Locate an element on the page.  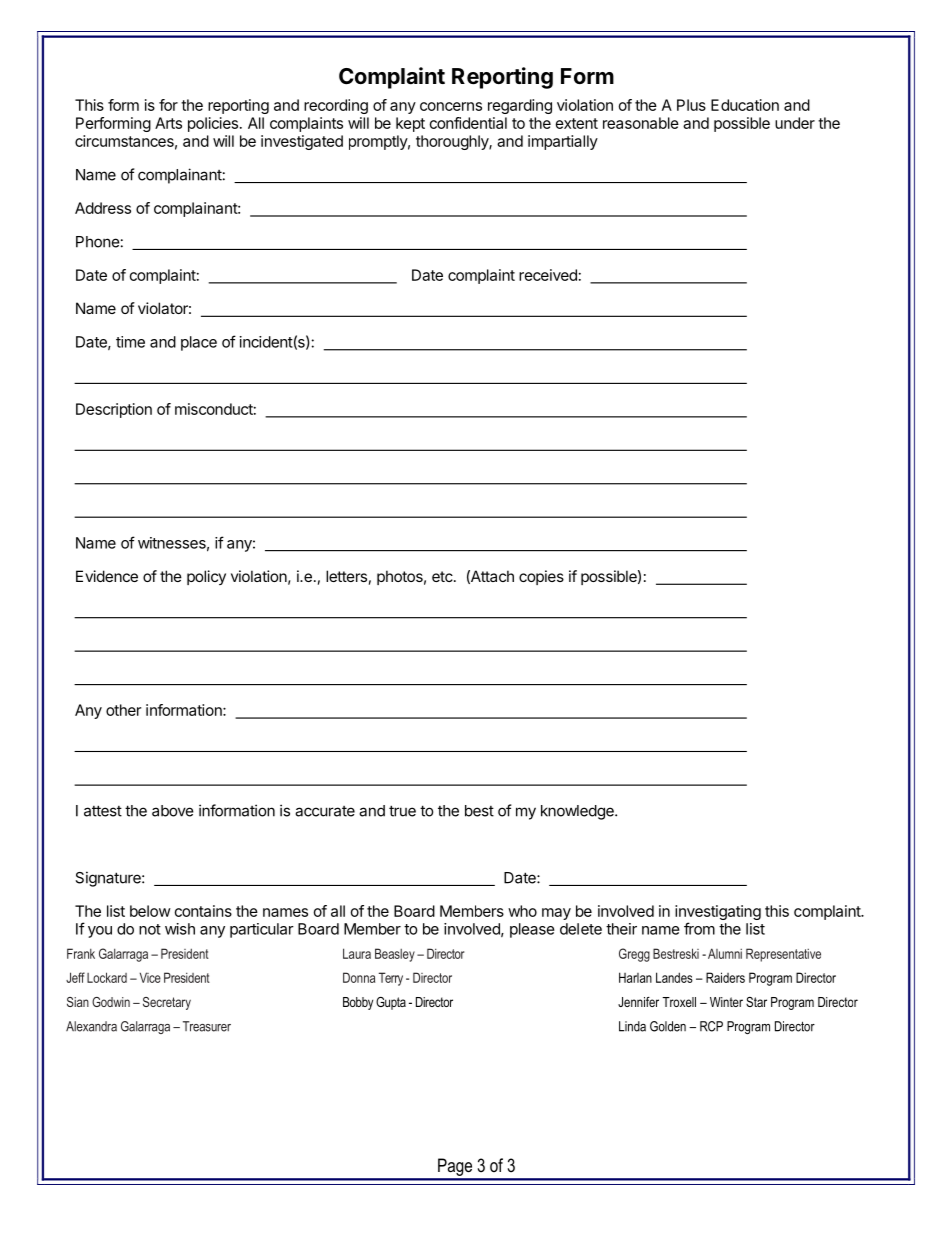
Plus is located at coordinates (691, 105).
